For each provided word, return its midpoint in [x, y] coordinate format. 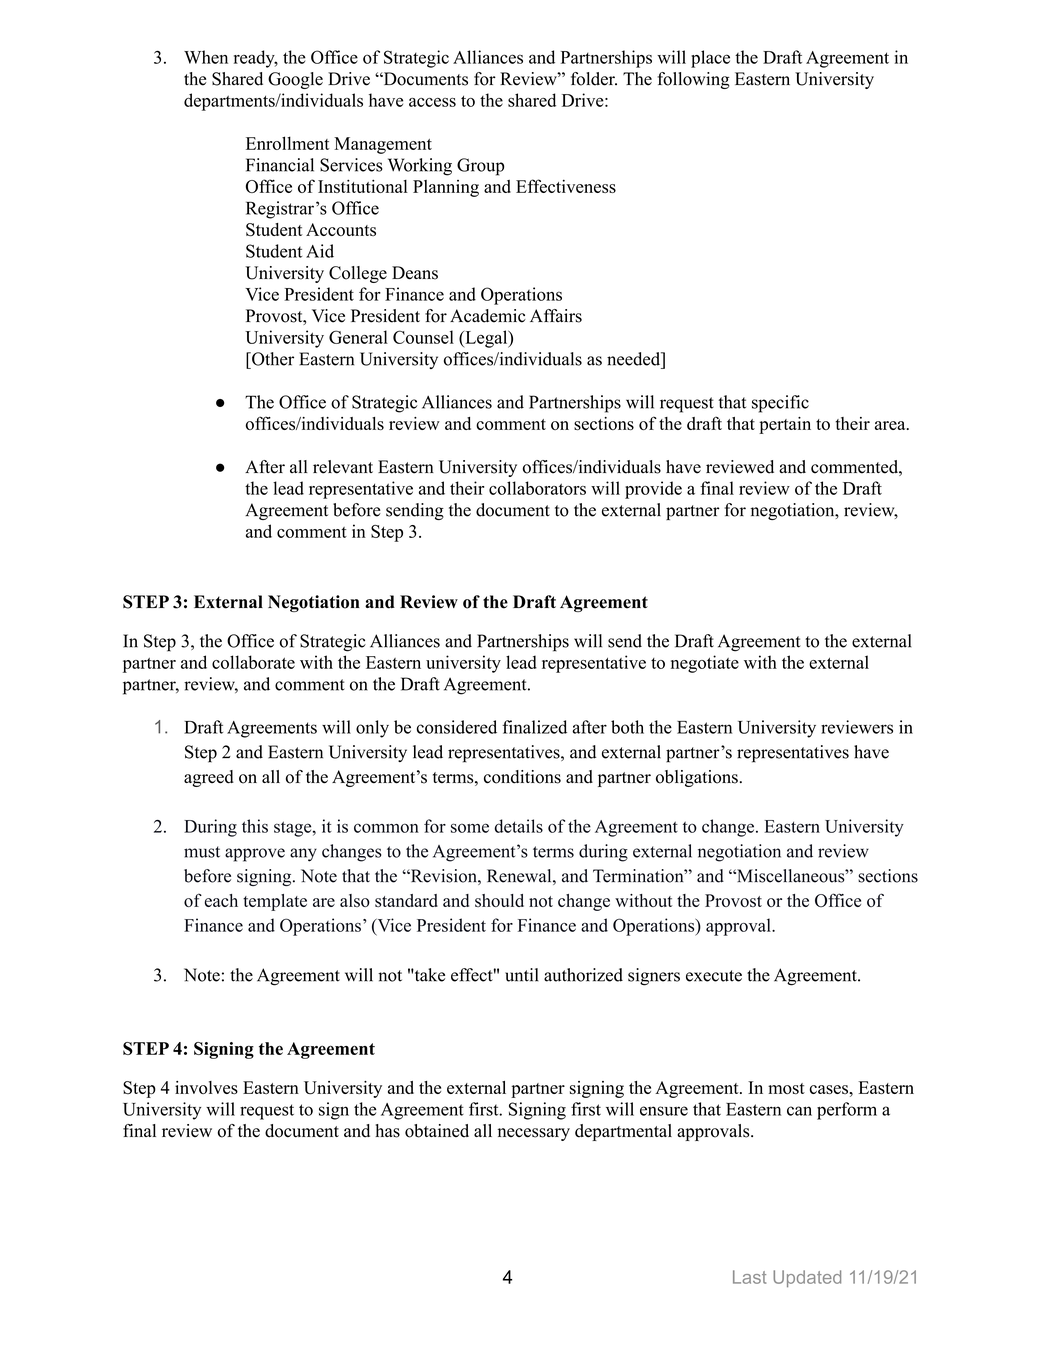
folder [594, 79]
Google [295, 80]
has [387, 1131]
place [710, 59]
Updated [807, 1278]
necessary [534, 1134]
